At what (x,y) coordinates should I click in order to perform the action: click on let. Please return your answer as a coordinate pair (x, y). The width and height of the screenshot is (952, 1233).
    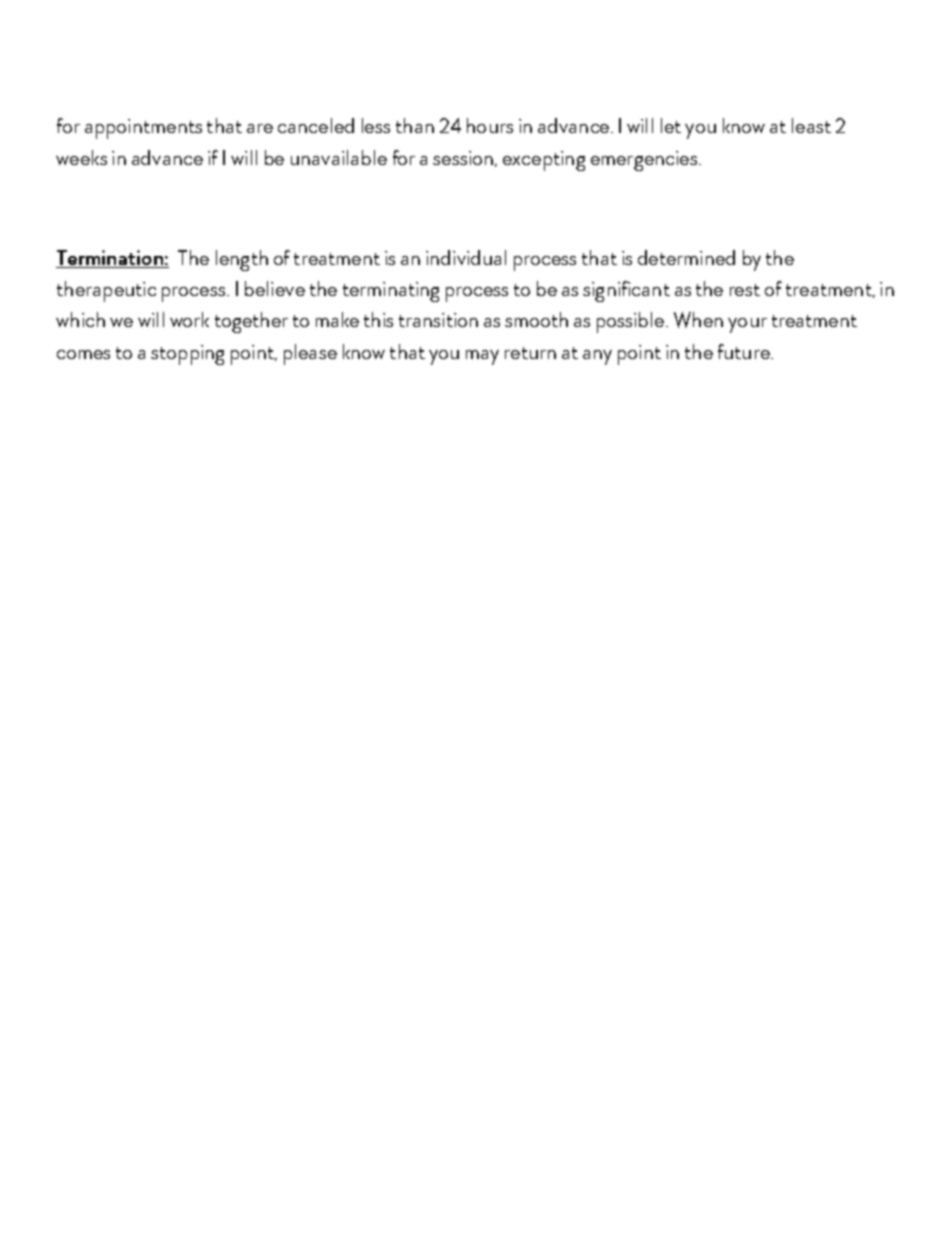
    Looking at the image, I should click on (671, 125).
